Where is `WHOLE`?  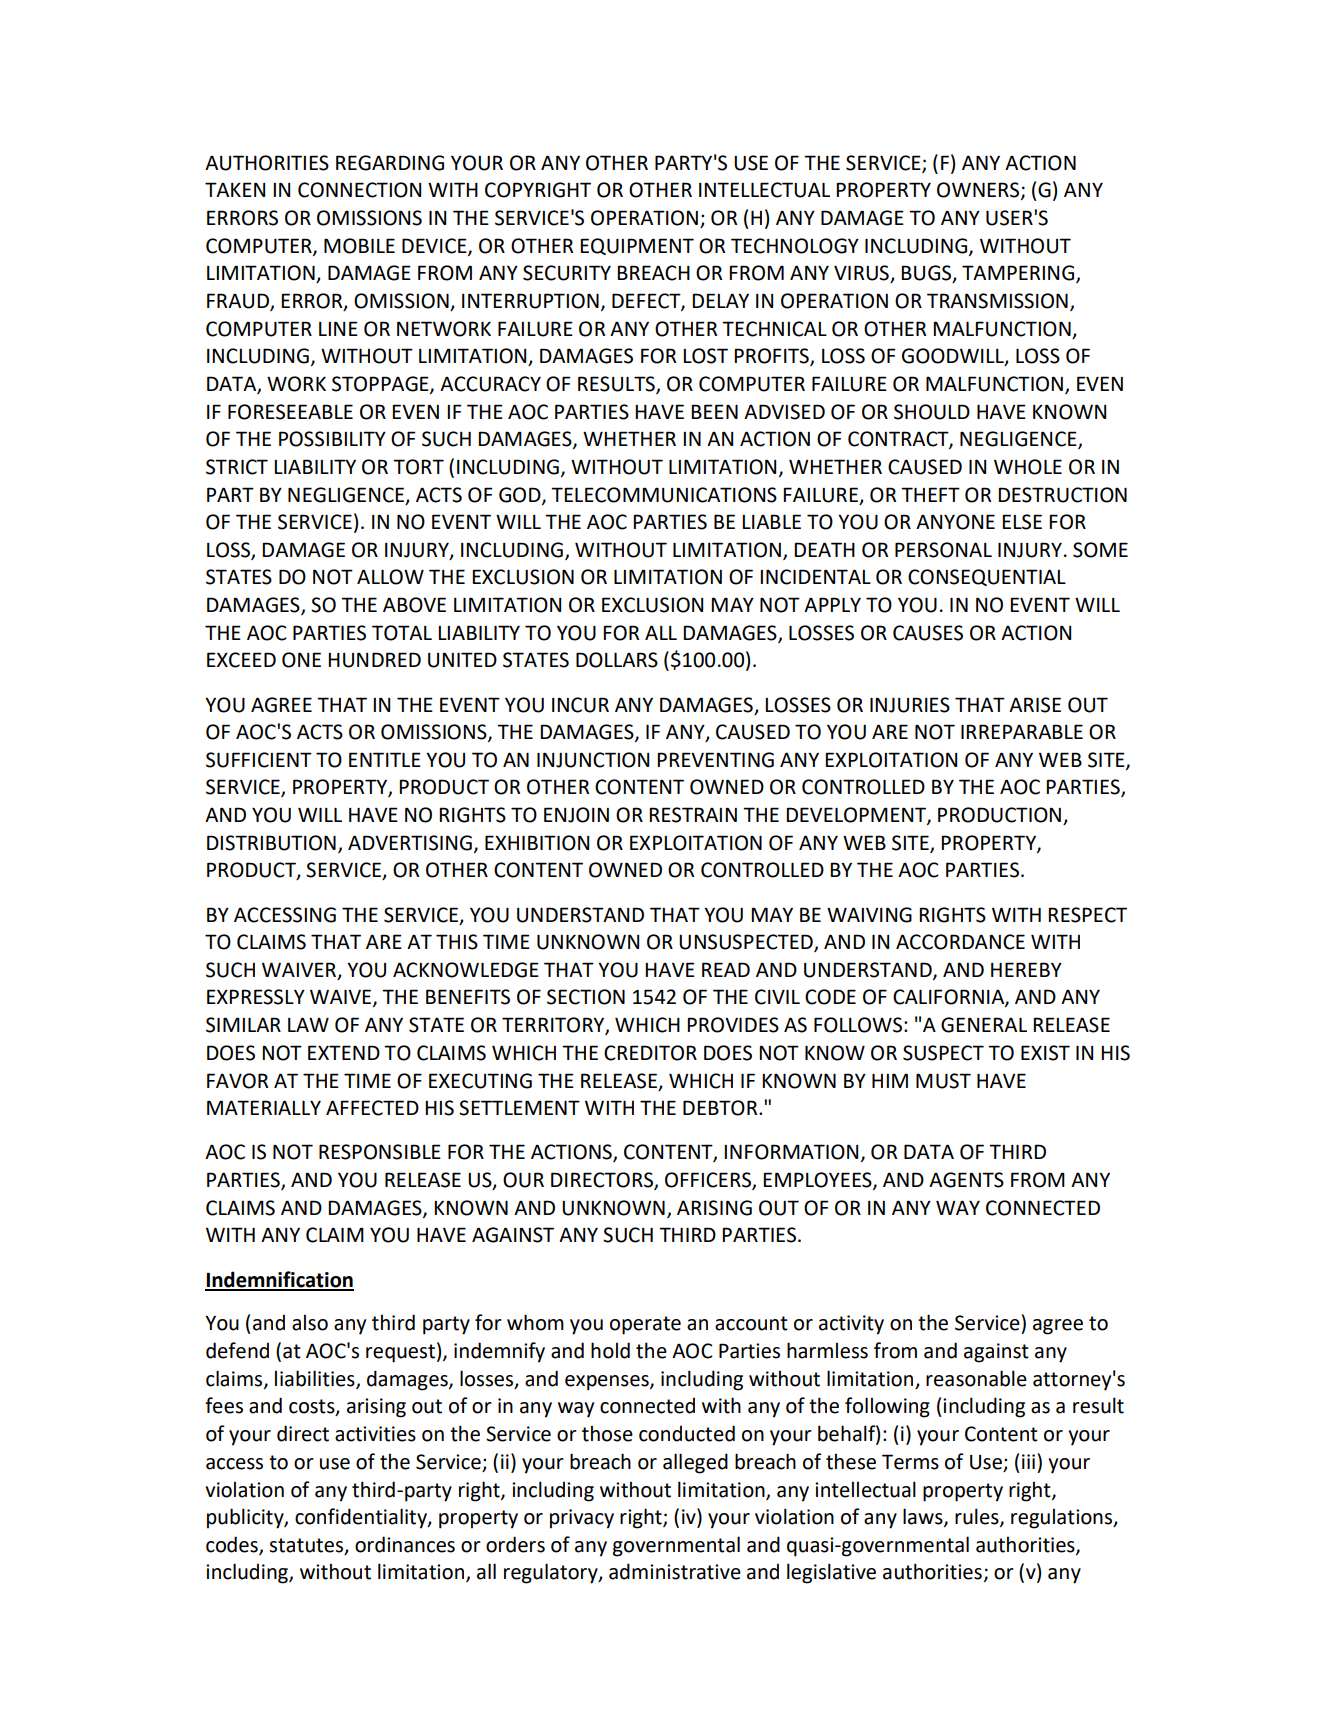 WHOLE is located at coordinates (1028, 467).
